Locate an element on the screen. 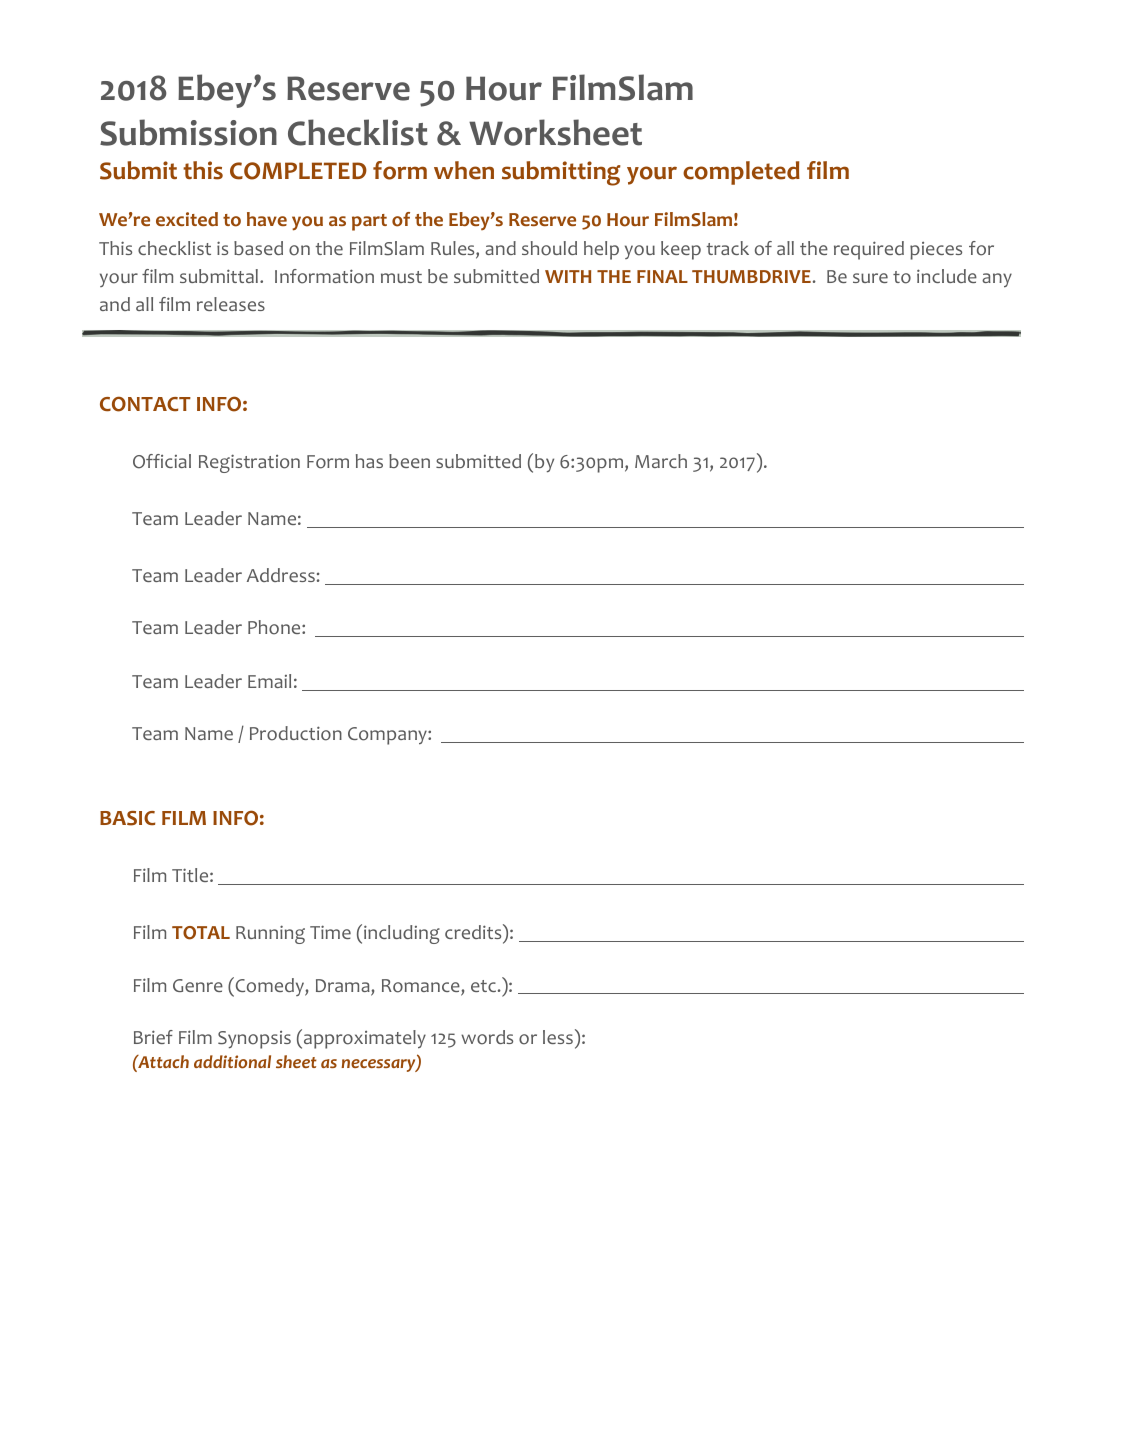 The image size is (1123, 1453). Submission is located at coordinates (188, 132).
